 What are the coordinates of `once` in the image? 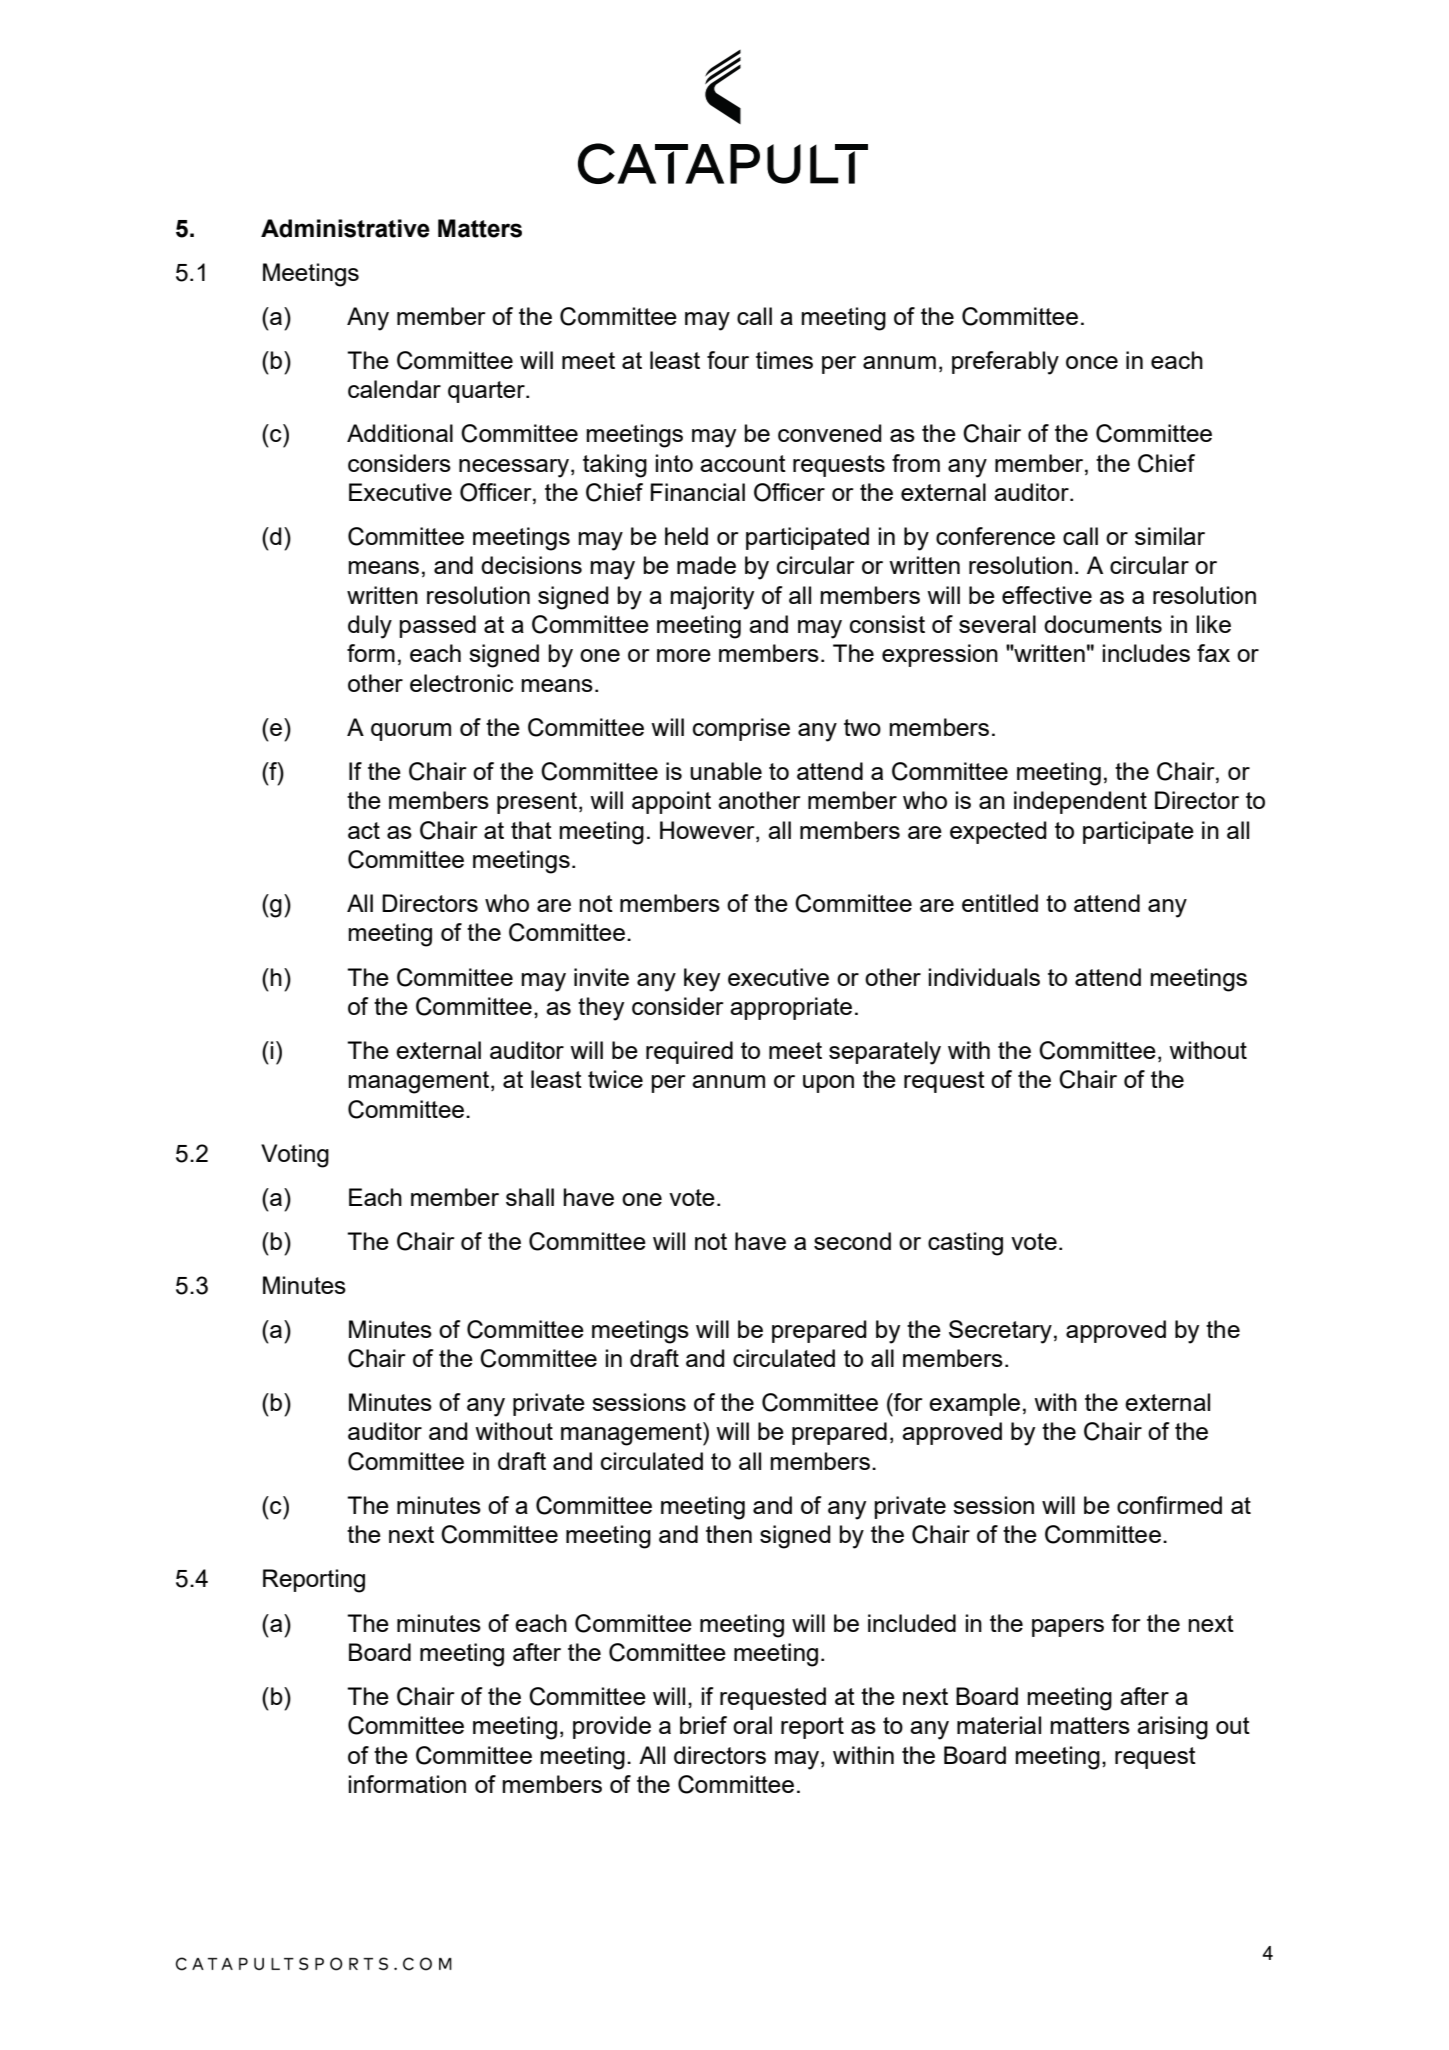 It's located at (1092, 362).
